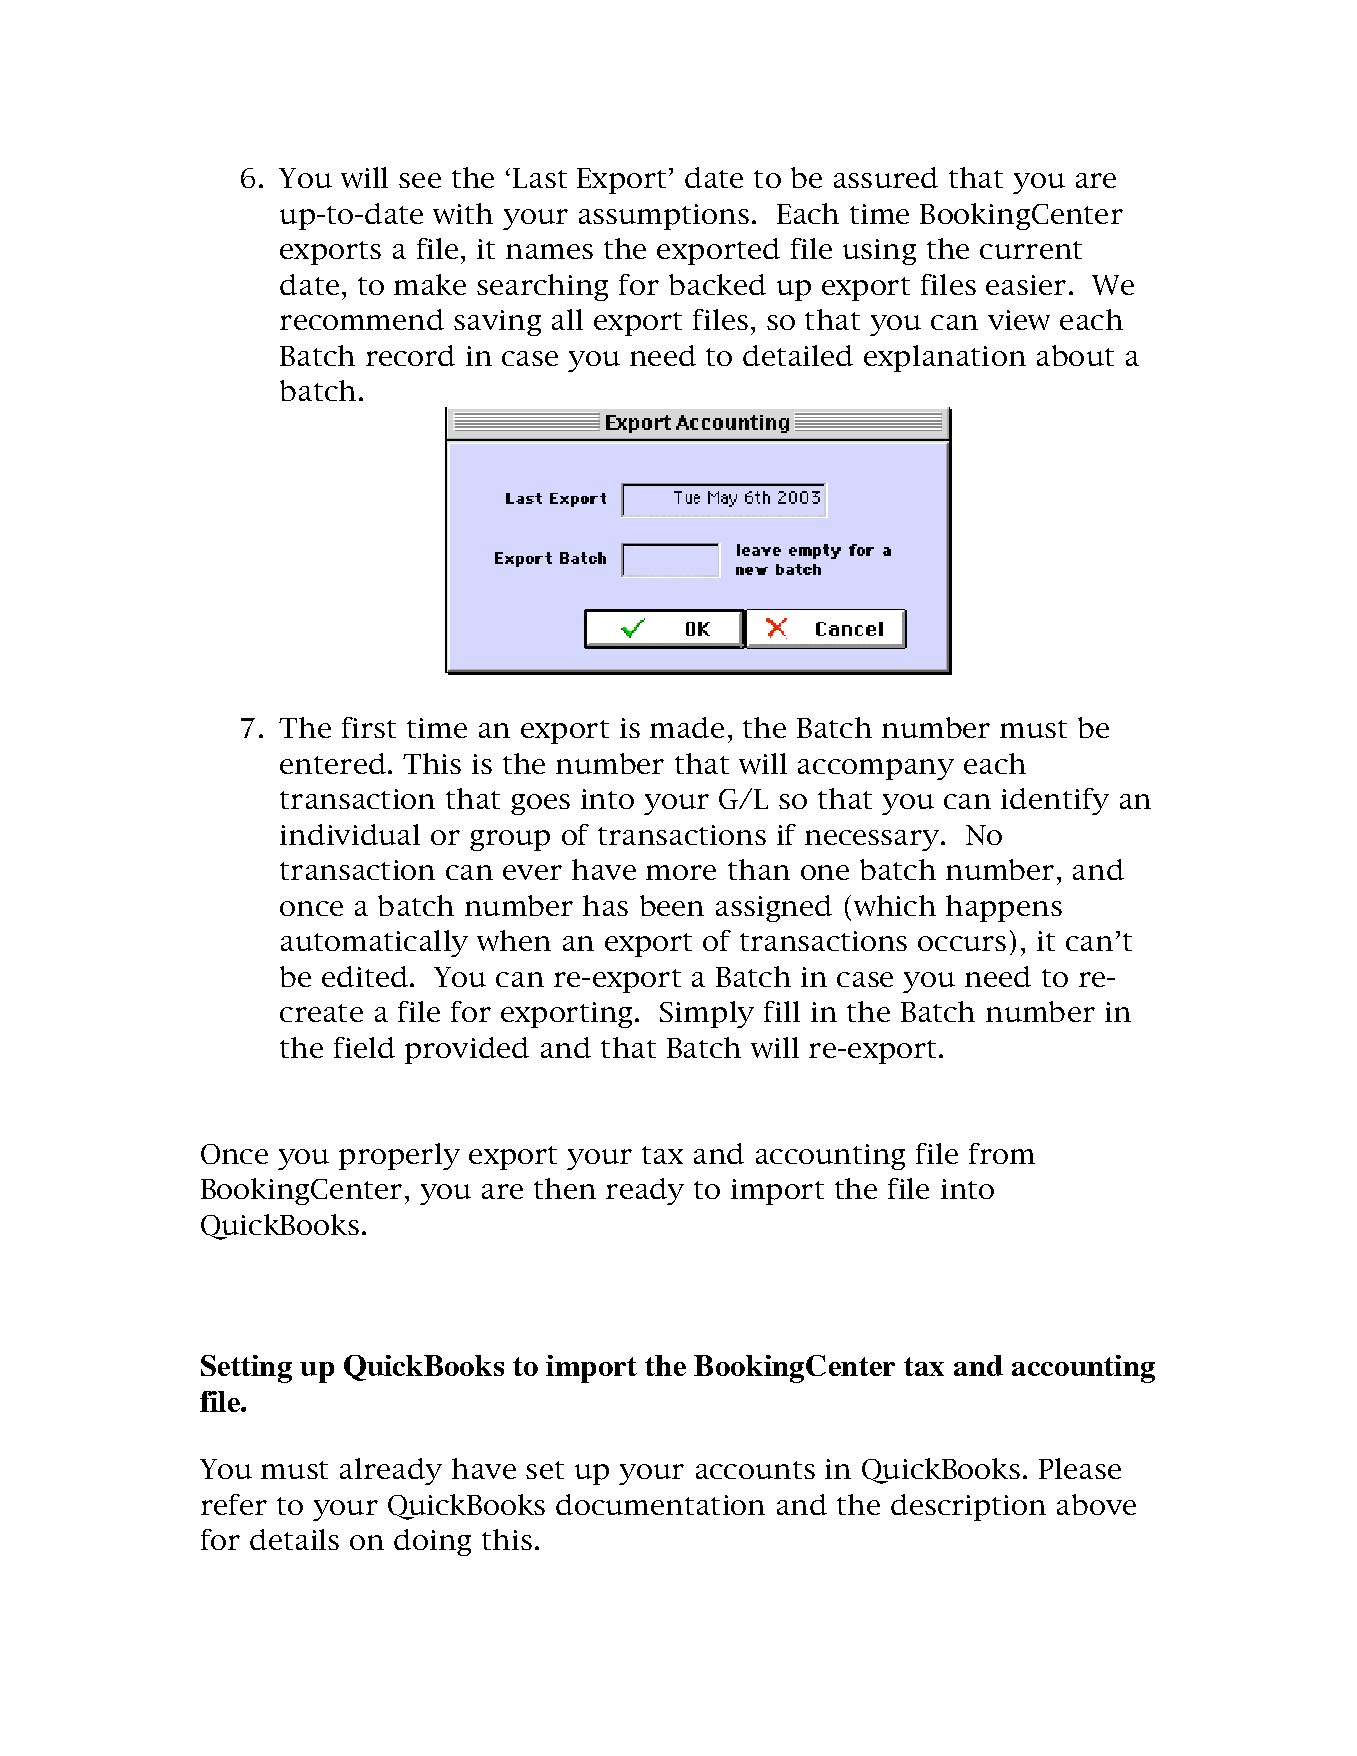  What do you see at coordinates (664, 217) in the screenshot?
I see `assumptions` at bounding box center [664, 217].
